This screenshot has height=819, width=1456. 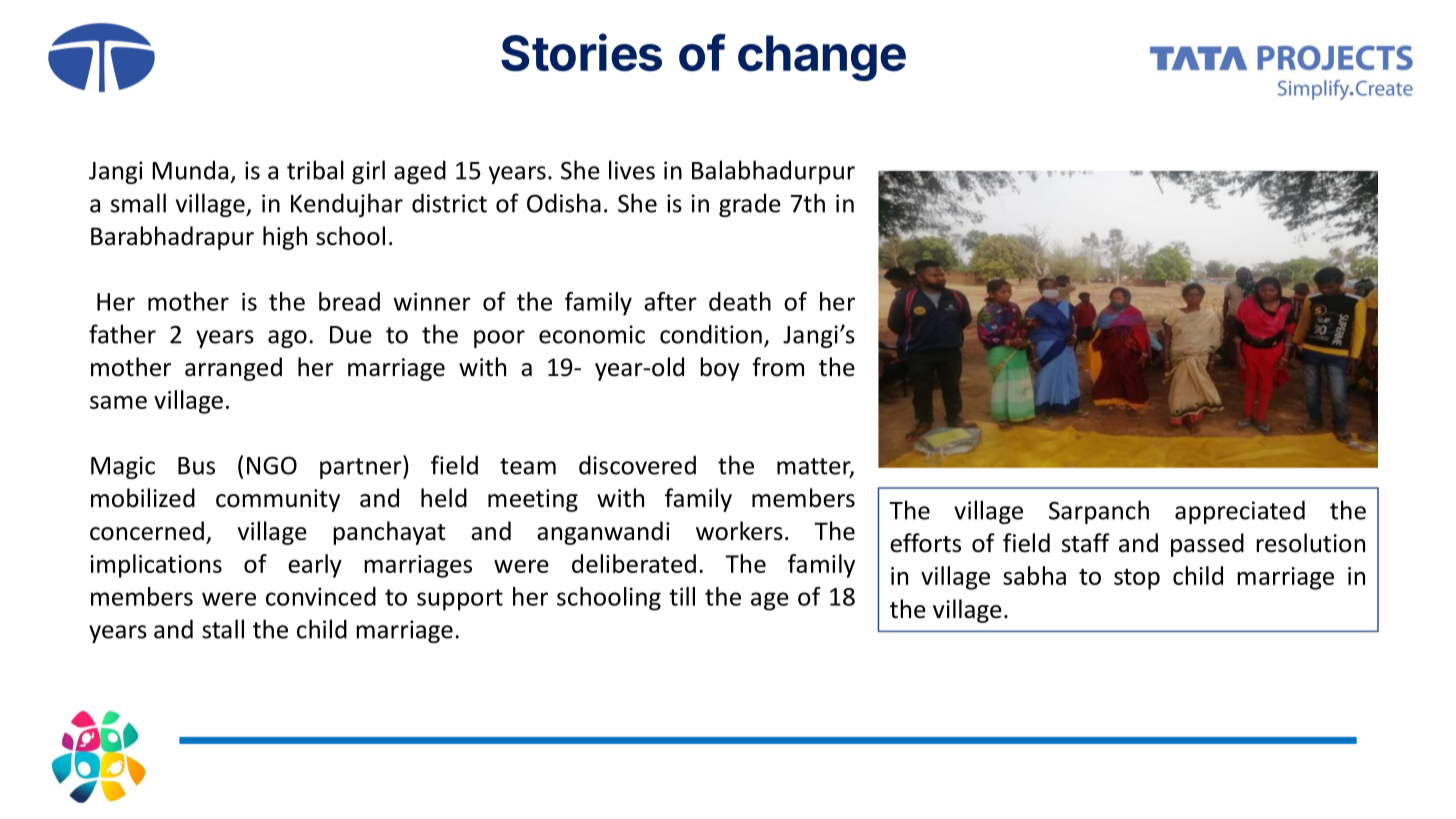 I want to click on grade, so click(x=750, y=205).
